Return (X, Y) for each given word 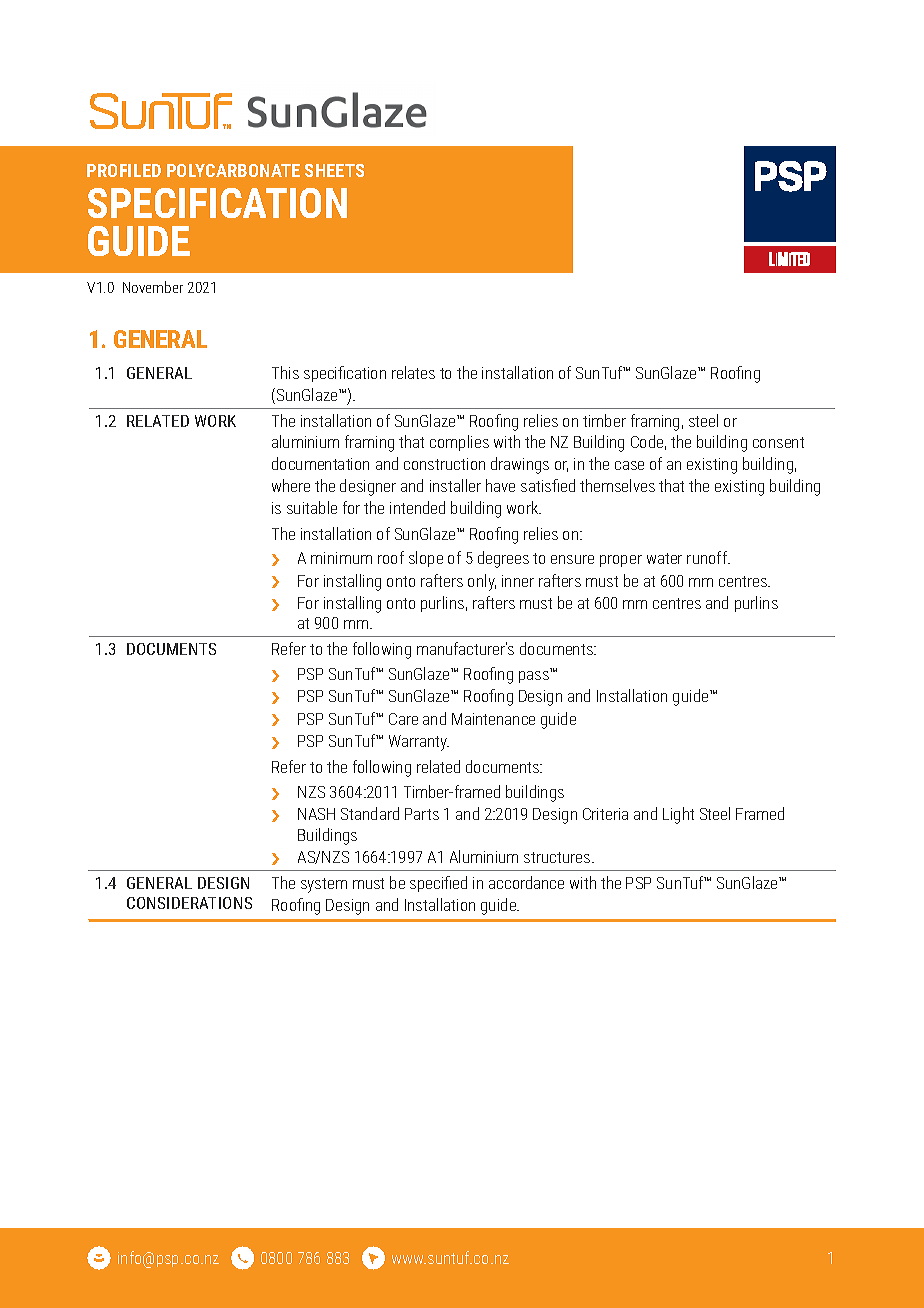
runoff (708, 557)
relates (413, 372)
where (291, 485)
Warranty (419, 743)
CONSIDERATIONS (189, 903)
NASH (316, 814)
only (482, 582)
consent (778, 442)
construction (444, 464)
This (285, 372)
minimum (341, 558)
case (629, 465)
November (153, 287)
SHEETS (334, 170)
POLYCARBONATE (233, 170)
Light (678, 815)
